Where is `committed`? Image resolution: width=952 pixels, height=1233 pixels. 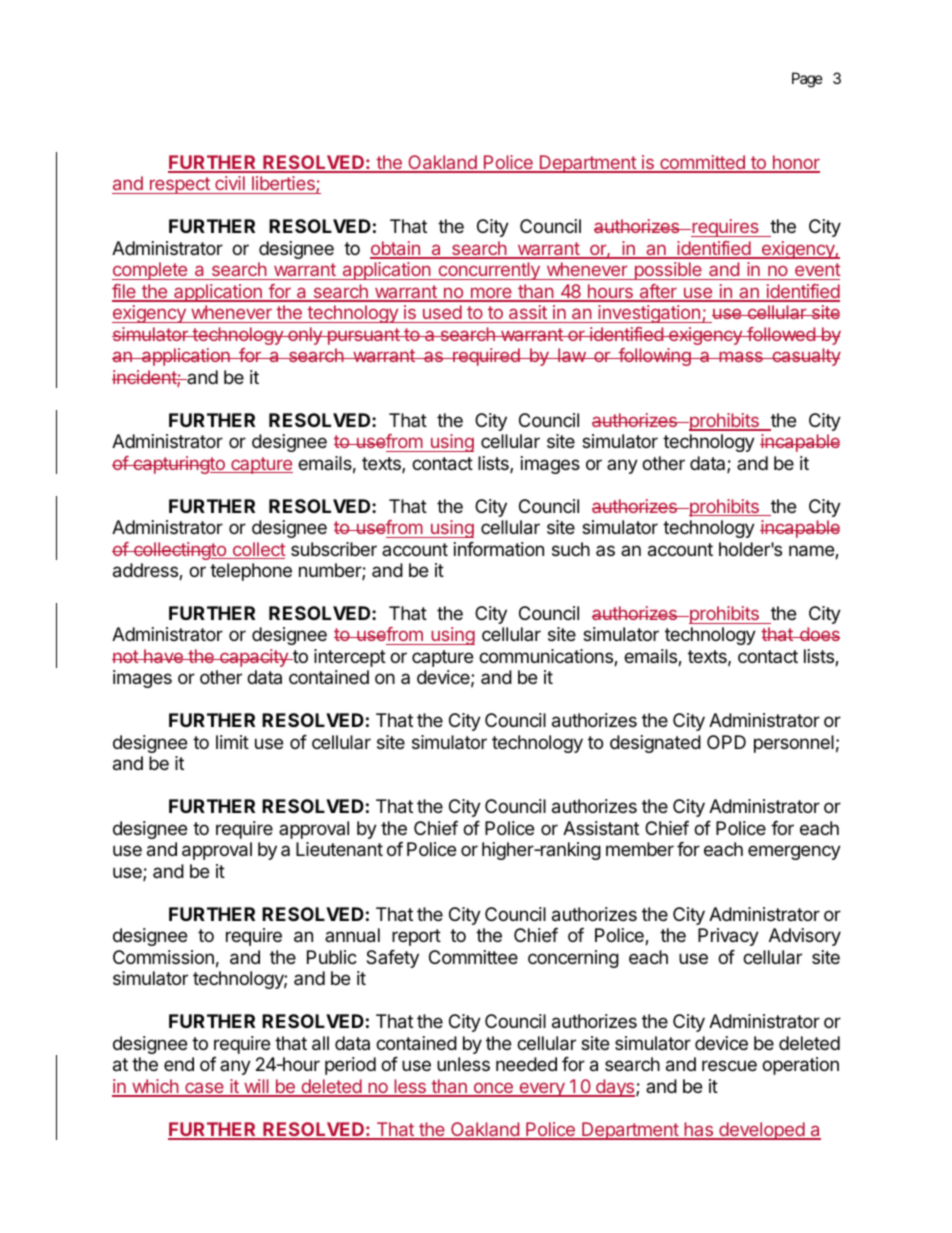
committed is located at coordinates (702, 163).
